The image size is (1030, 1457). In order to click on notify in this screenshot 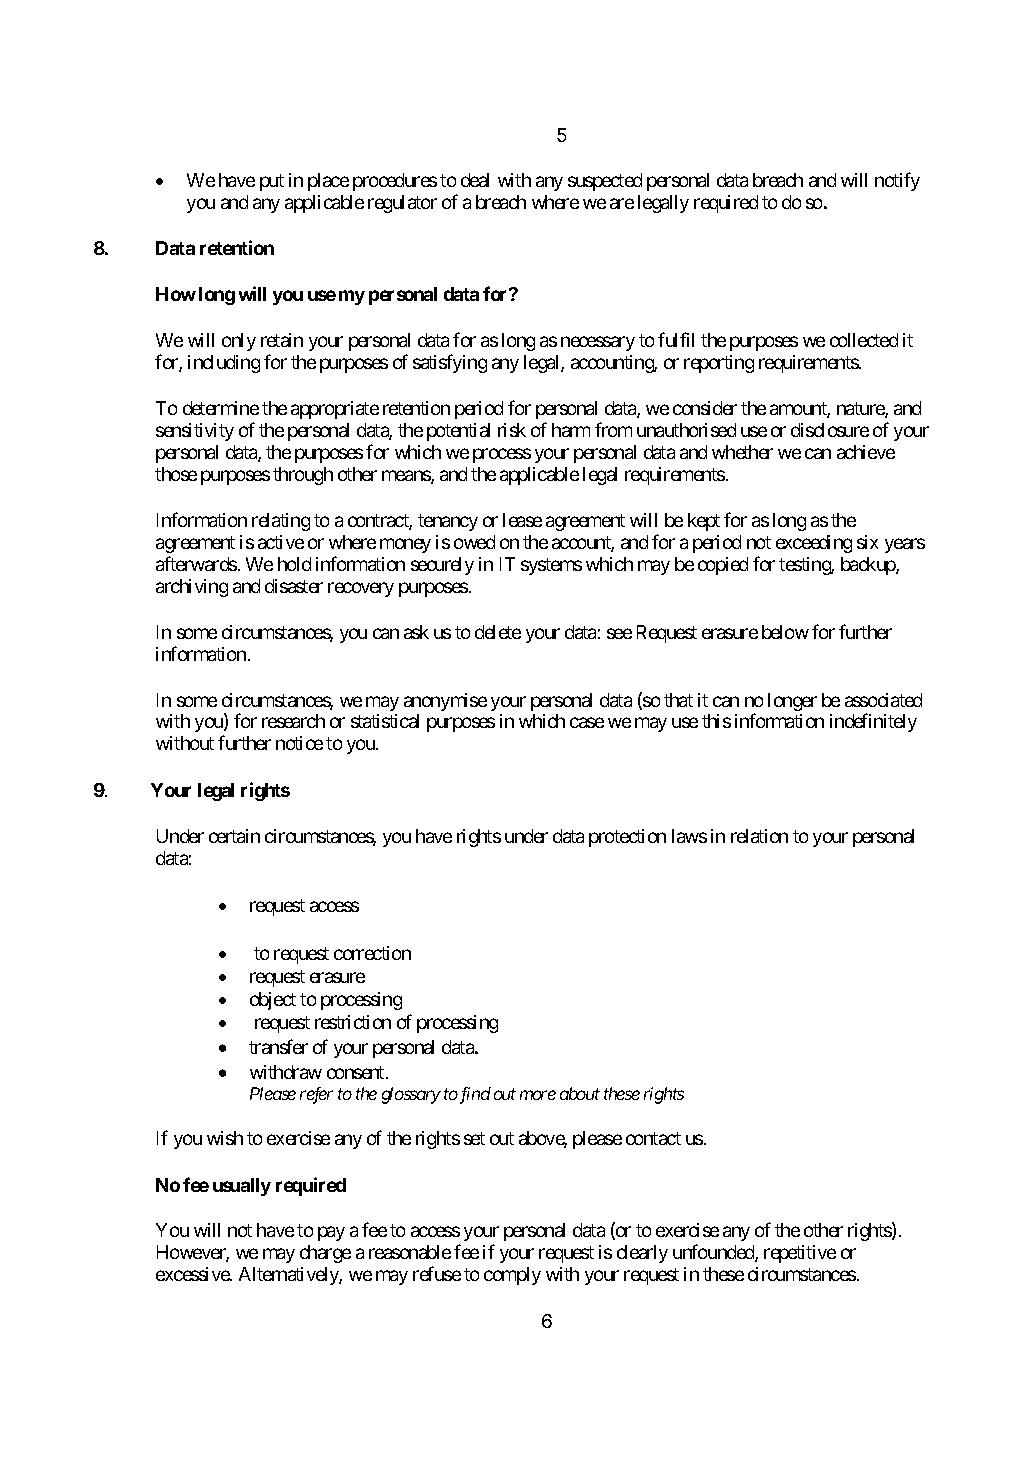, I will do `click(897, 181)`.
